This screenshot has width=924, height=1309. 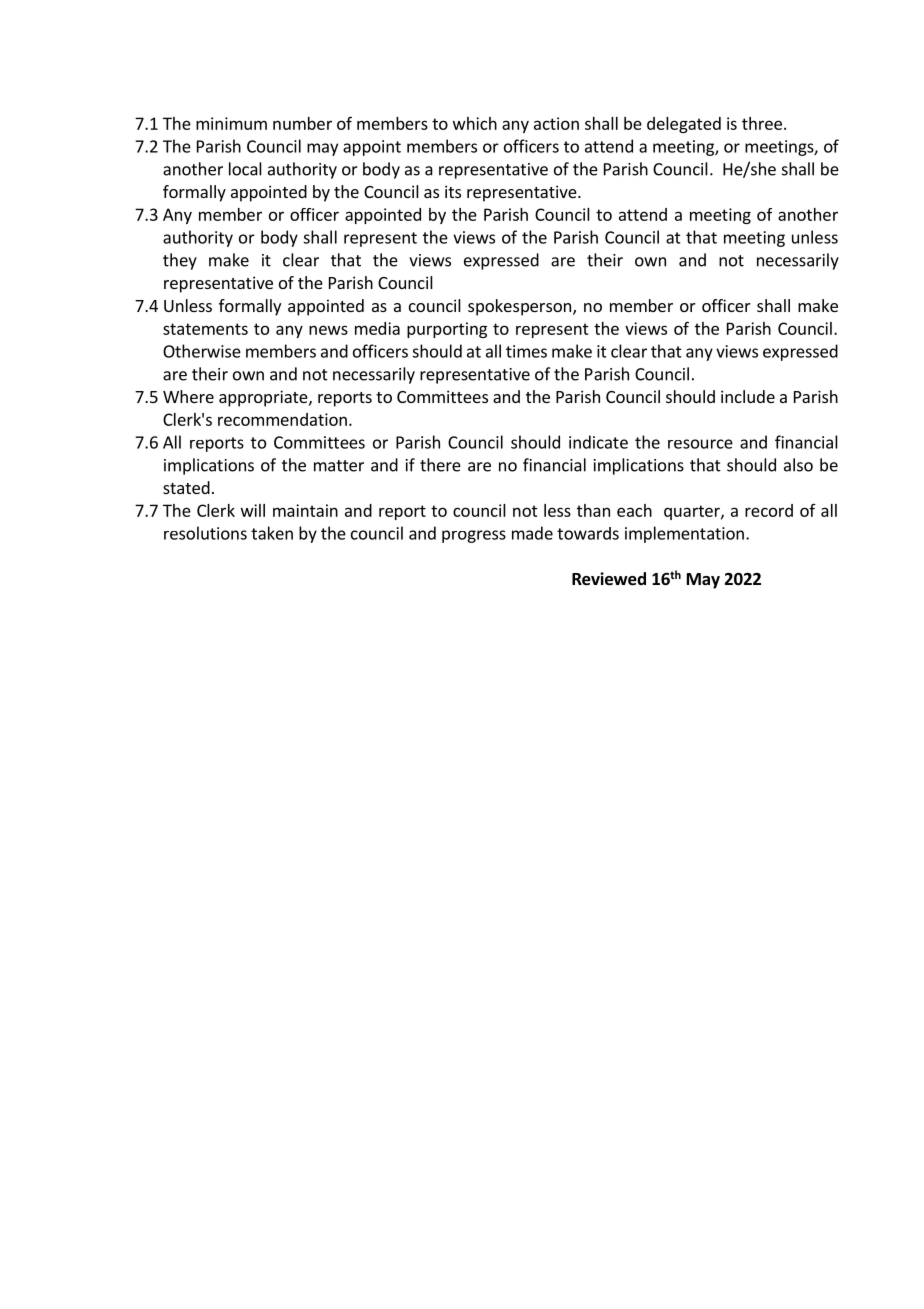 What do you see at coordinates (475, 123) in the screenshot?
I see `which` at bounding box center [475, 123].
